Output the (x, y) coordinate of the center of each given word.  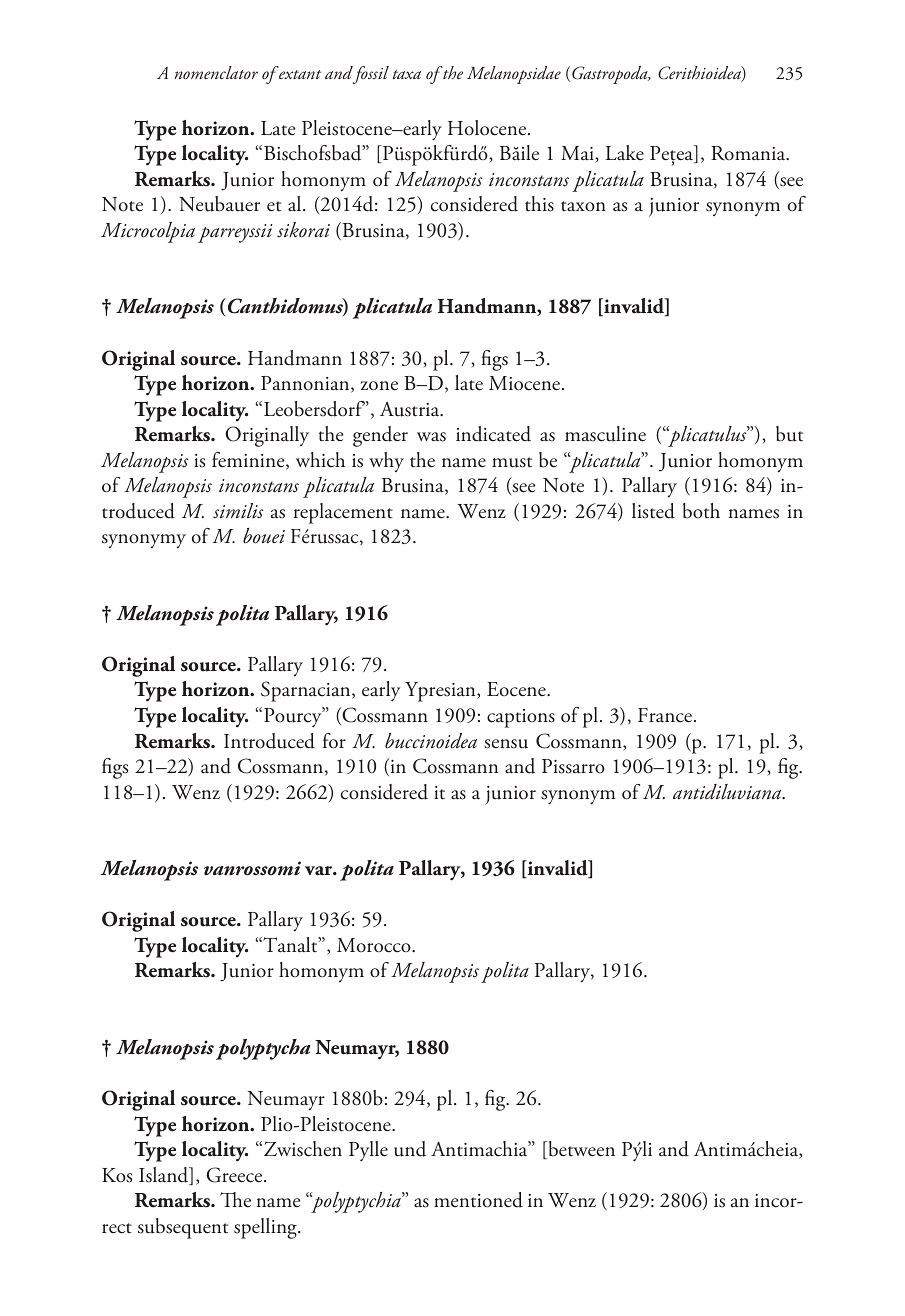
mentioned (478, 1200)
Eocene (517, 689)
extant (299, 73)
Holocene (488, 128)
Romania (749, 153)
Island (165, 1176)
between (580, 1150)
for (334, 741)
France (666, 715)
